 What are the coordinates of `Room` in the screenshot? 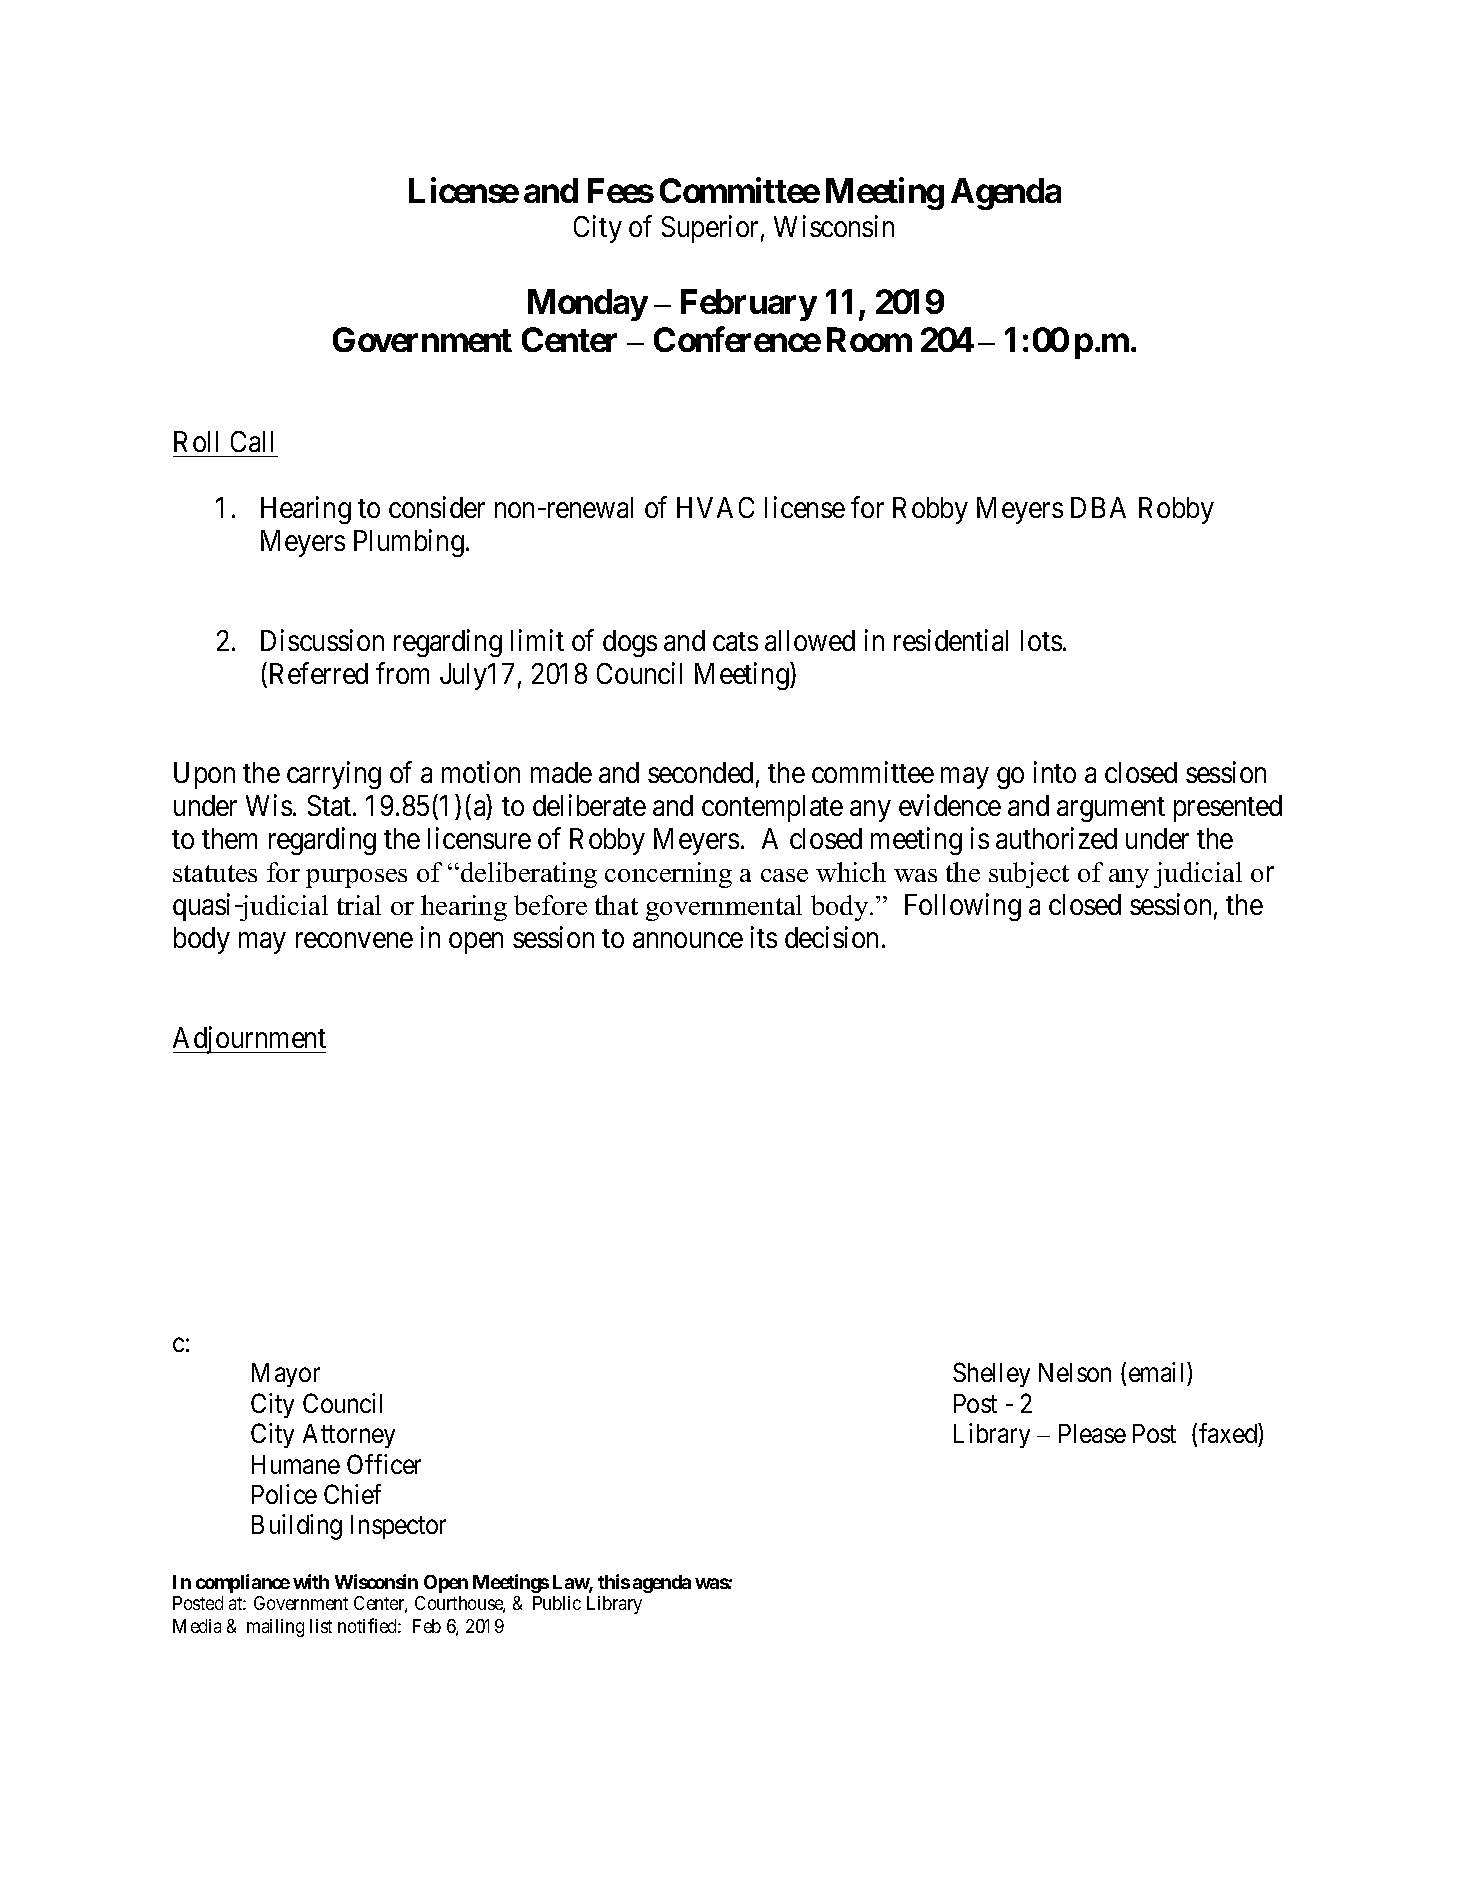 It's located at (869, 339).
